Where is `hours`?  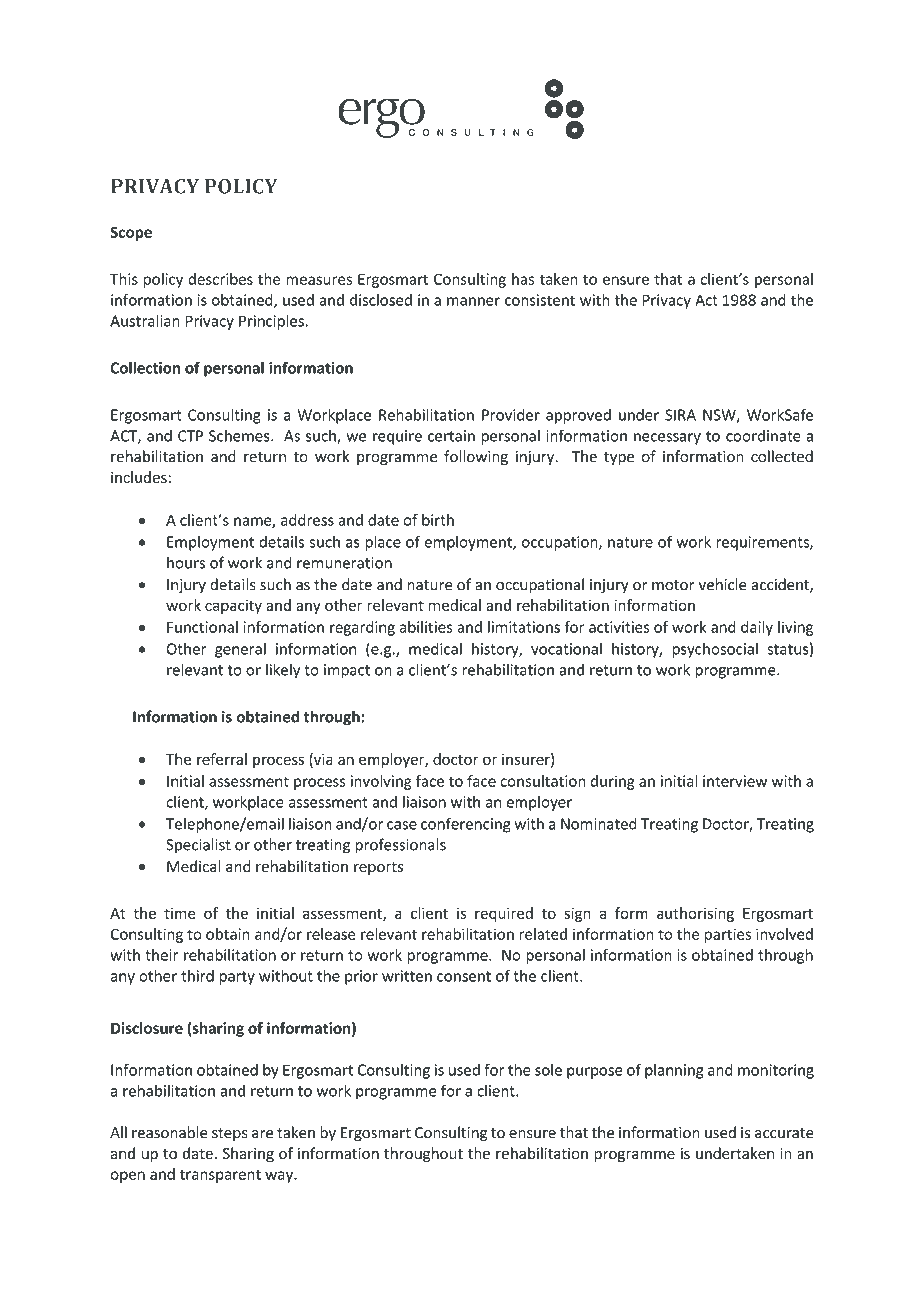
hours is located at coordinates (186, 562).
